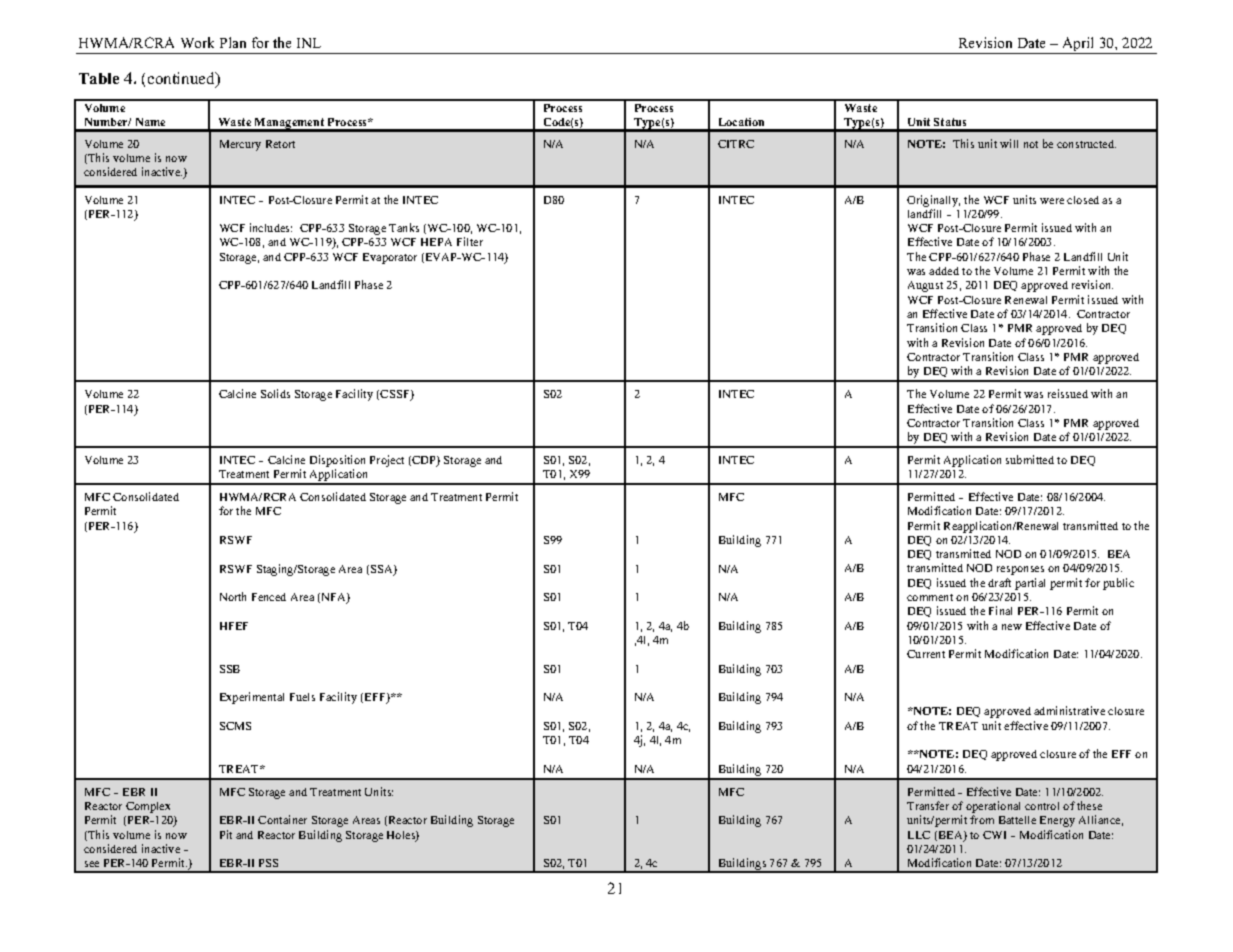  I want to click on INL, so click(309, 43).
